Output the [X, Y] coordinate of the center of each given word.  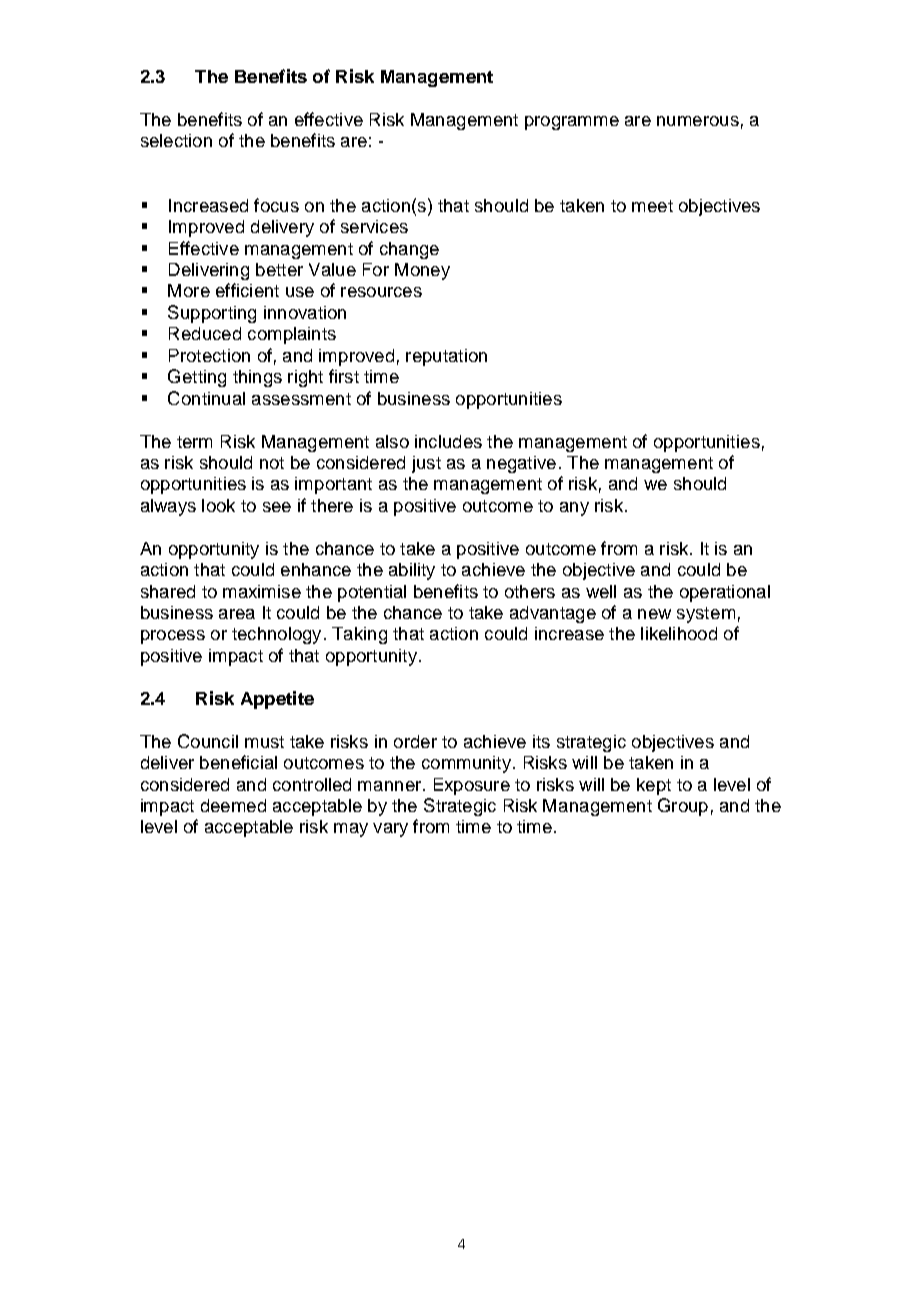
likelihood [679, 633]
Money [422, 271]
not [272, 463]
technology [276, 635]
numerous [698, 121]
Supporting [212, 314]
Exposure [472, 786]
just [426, 464]
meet [652, 206]
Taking [359, 635]
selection [176, 140]
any [574, 509]
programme [572, 123]
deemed [233, 805]
